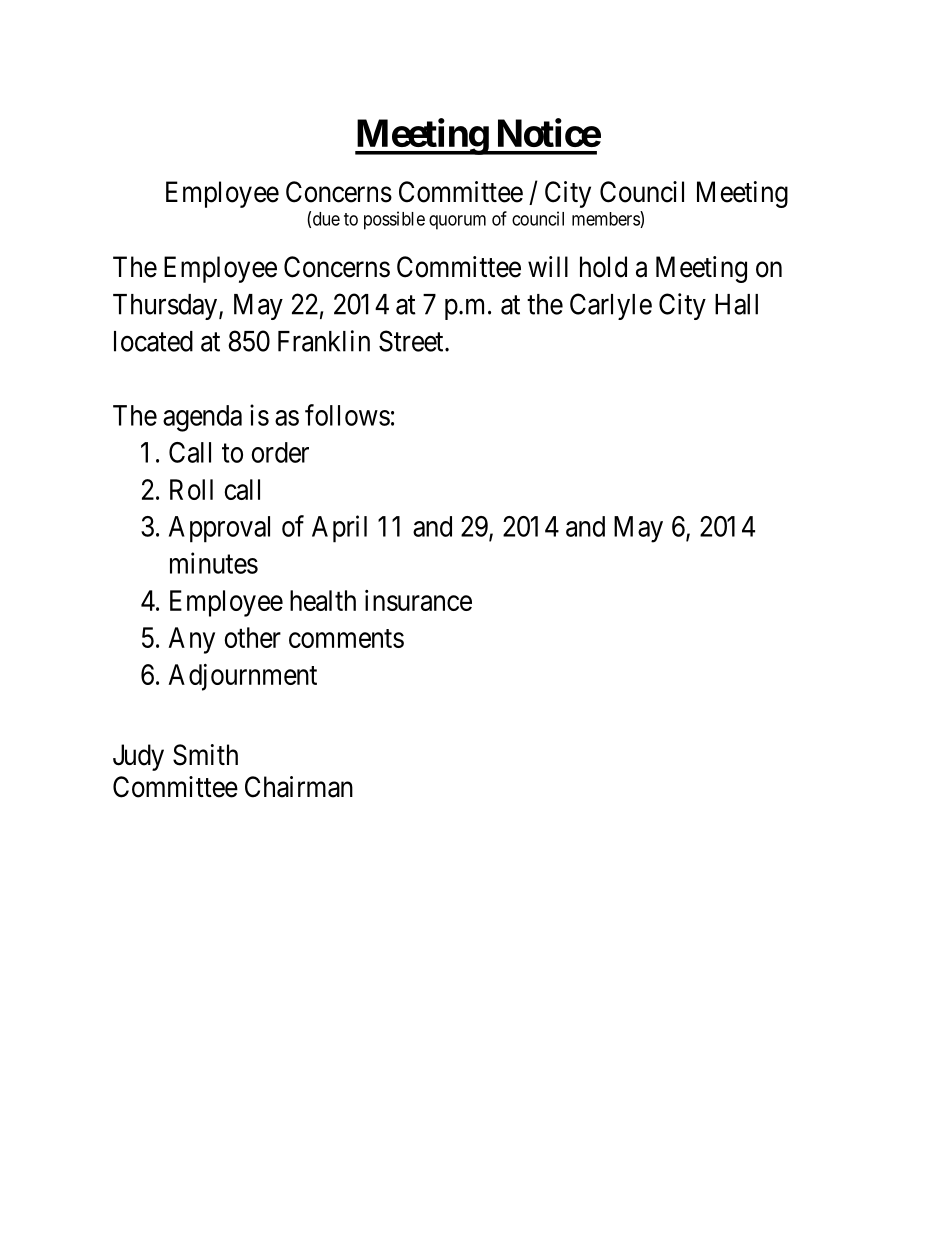 This screenshot has width=952, height=1233. Describe the element at coordinates (418, 600) in the screenshot. I see `insurance` at that location.
